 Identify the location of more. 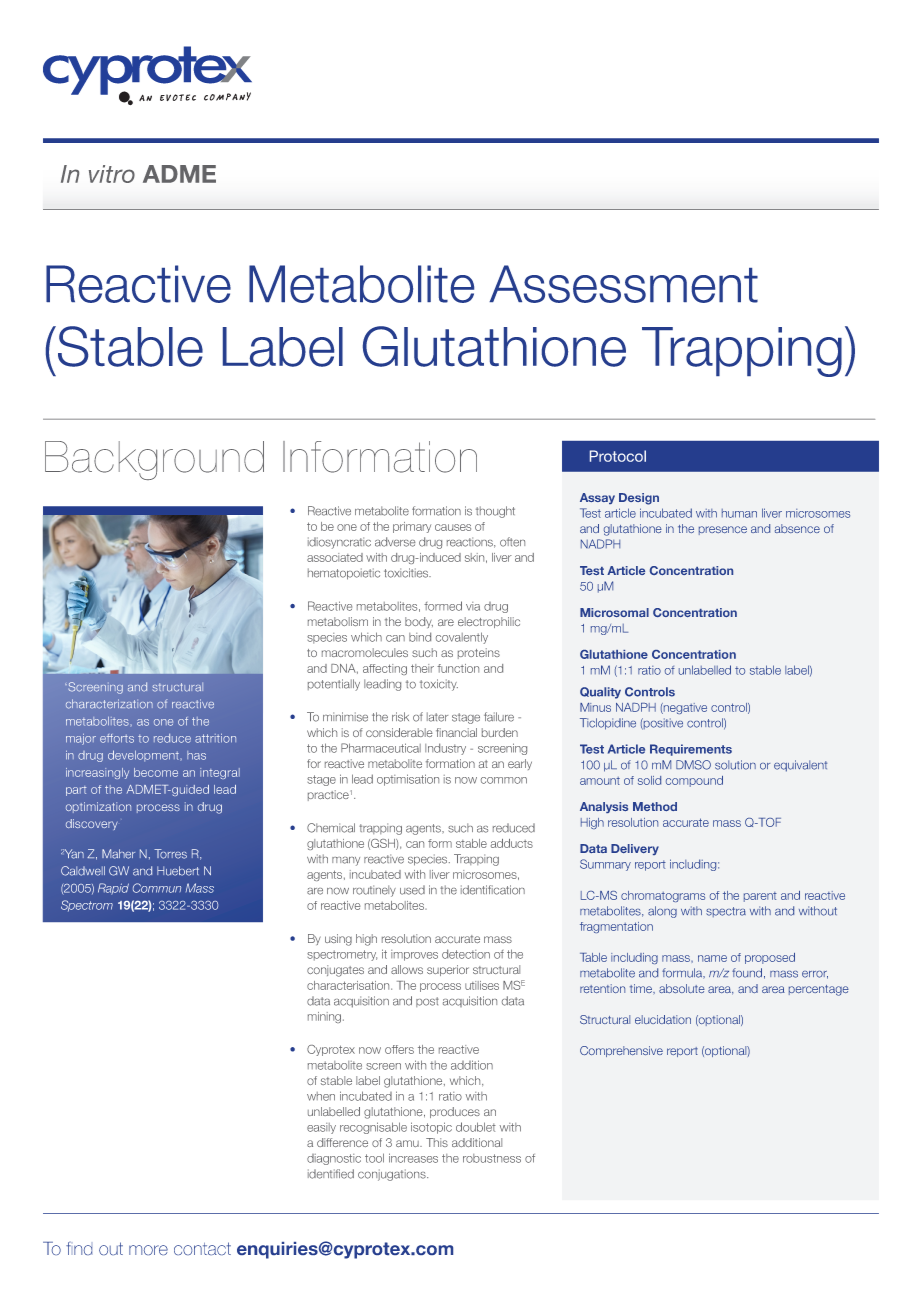
(148, 1250).
